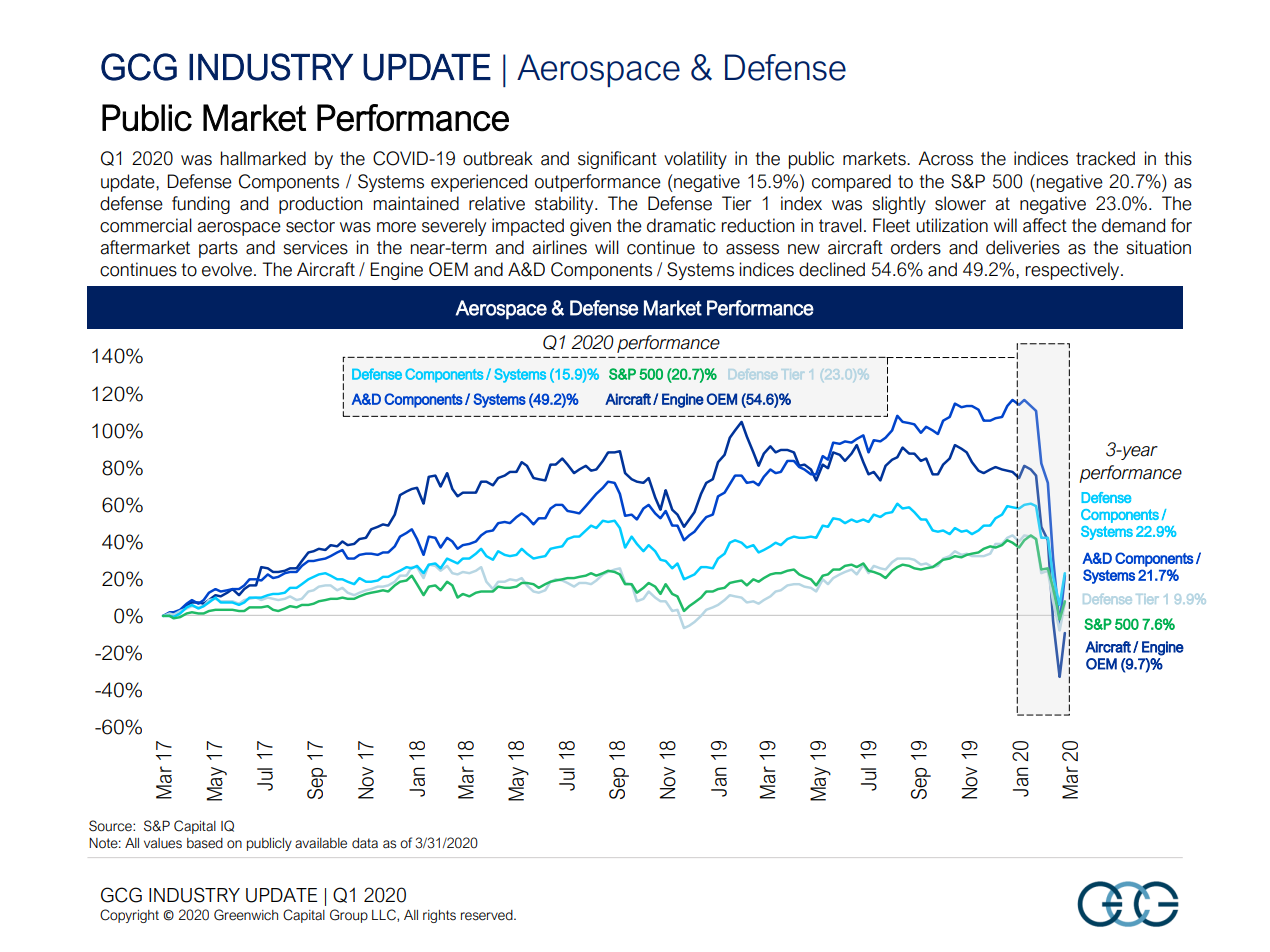  I want to click on evolve, so click(227, 269).
